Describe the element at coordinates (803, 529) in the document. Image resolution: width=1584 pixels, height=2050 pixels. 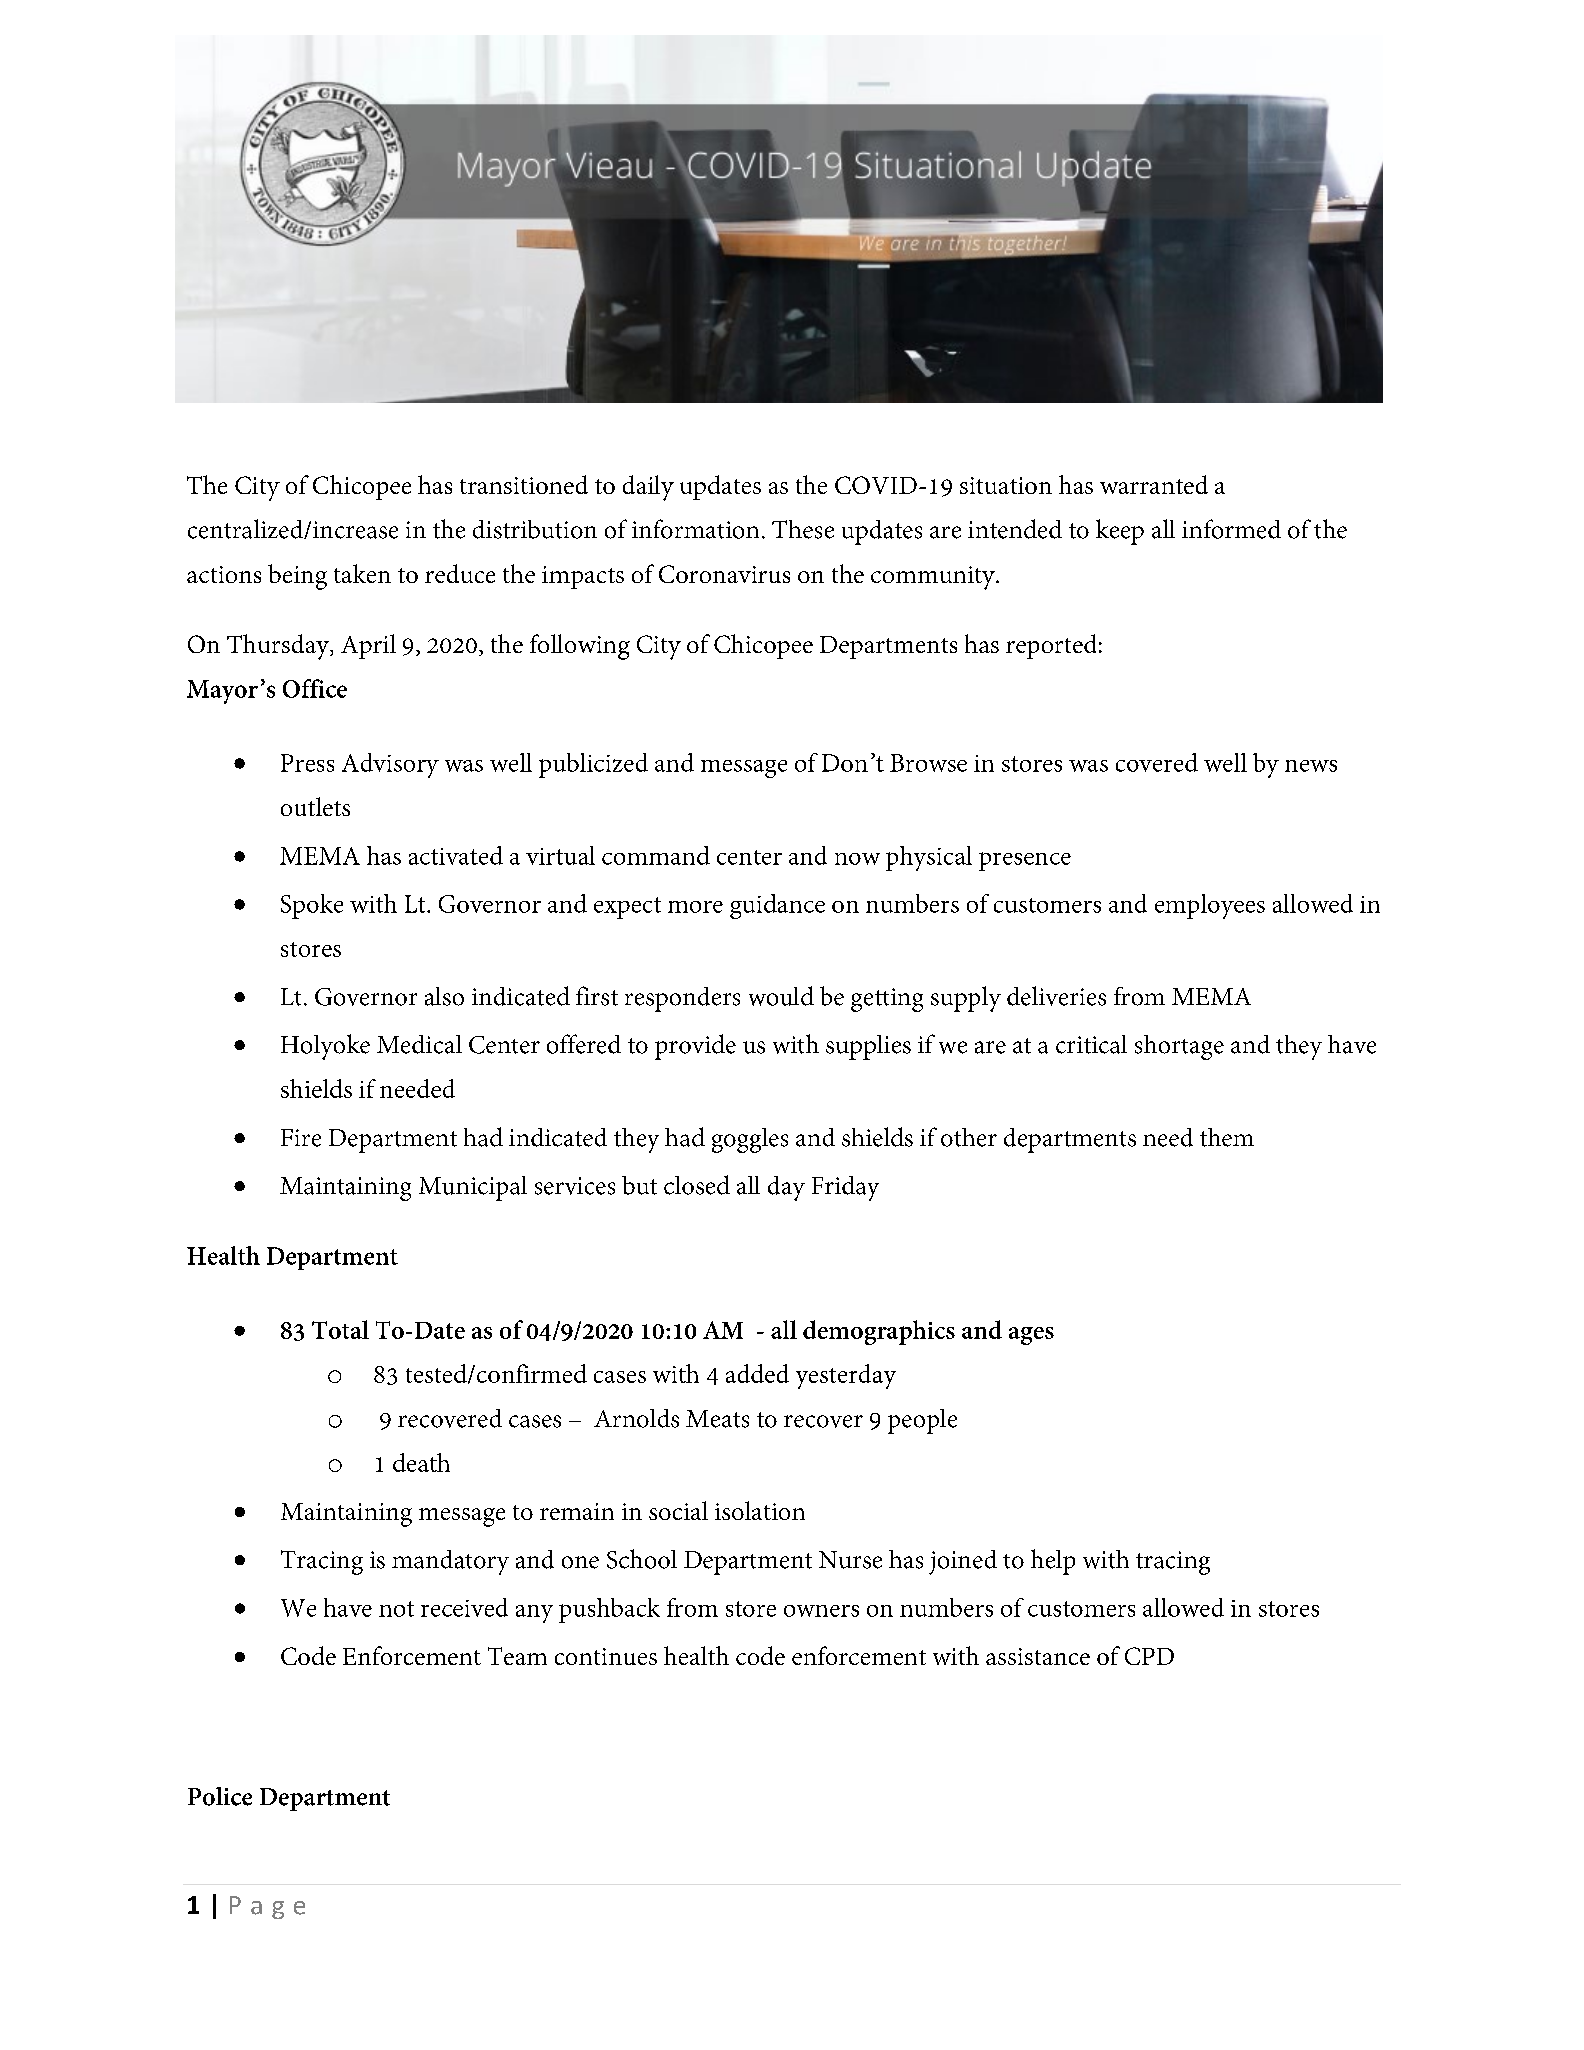
I see `These` at that location.
